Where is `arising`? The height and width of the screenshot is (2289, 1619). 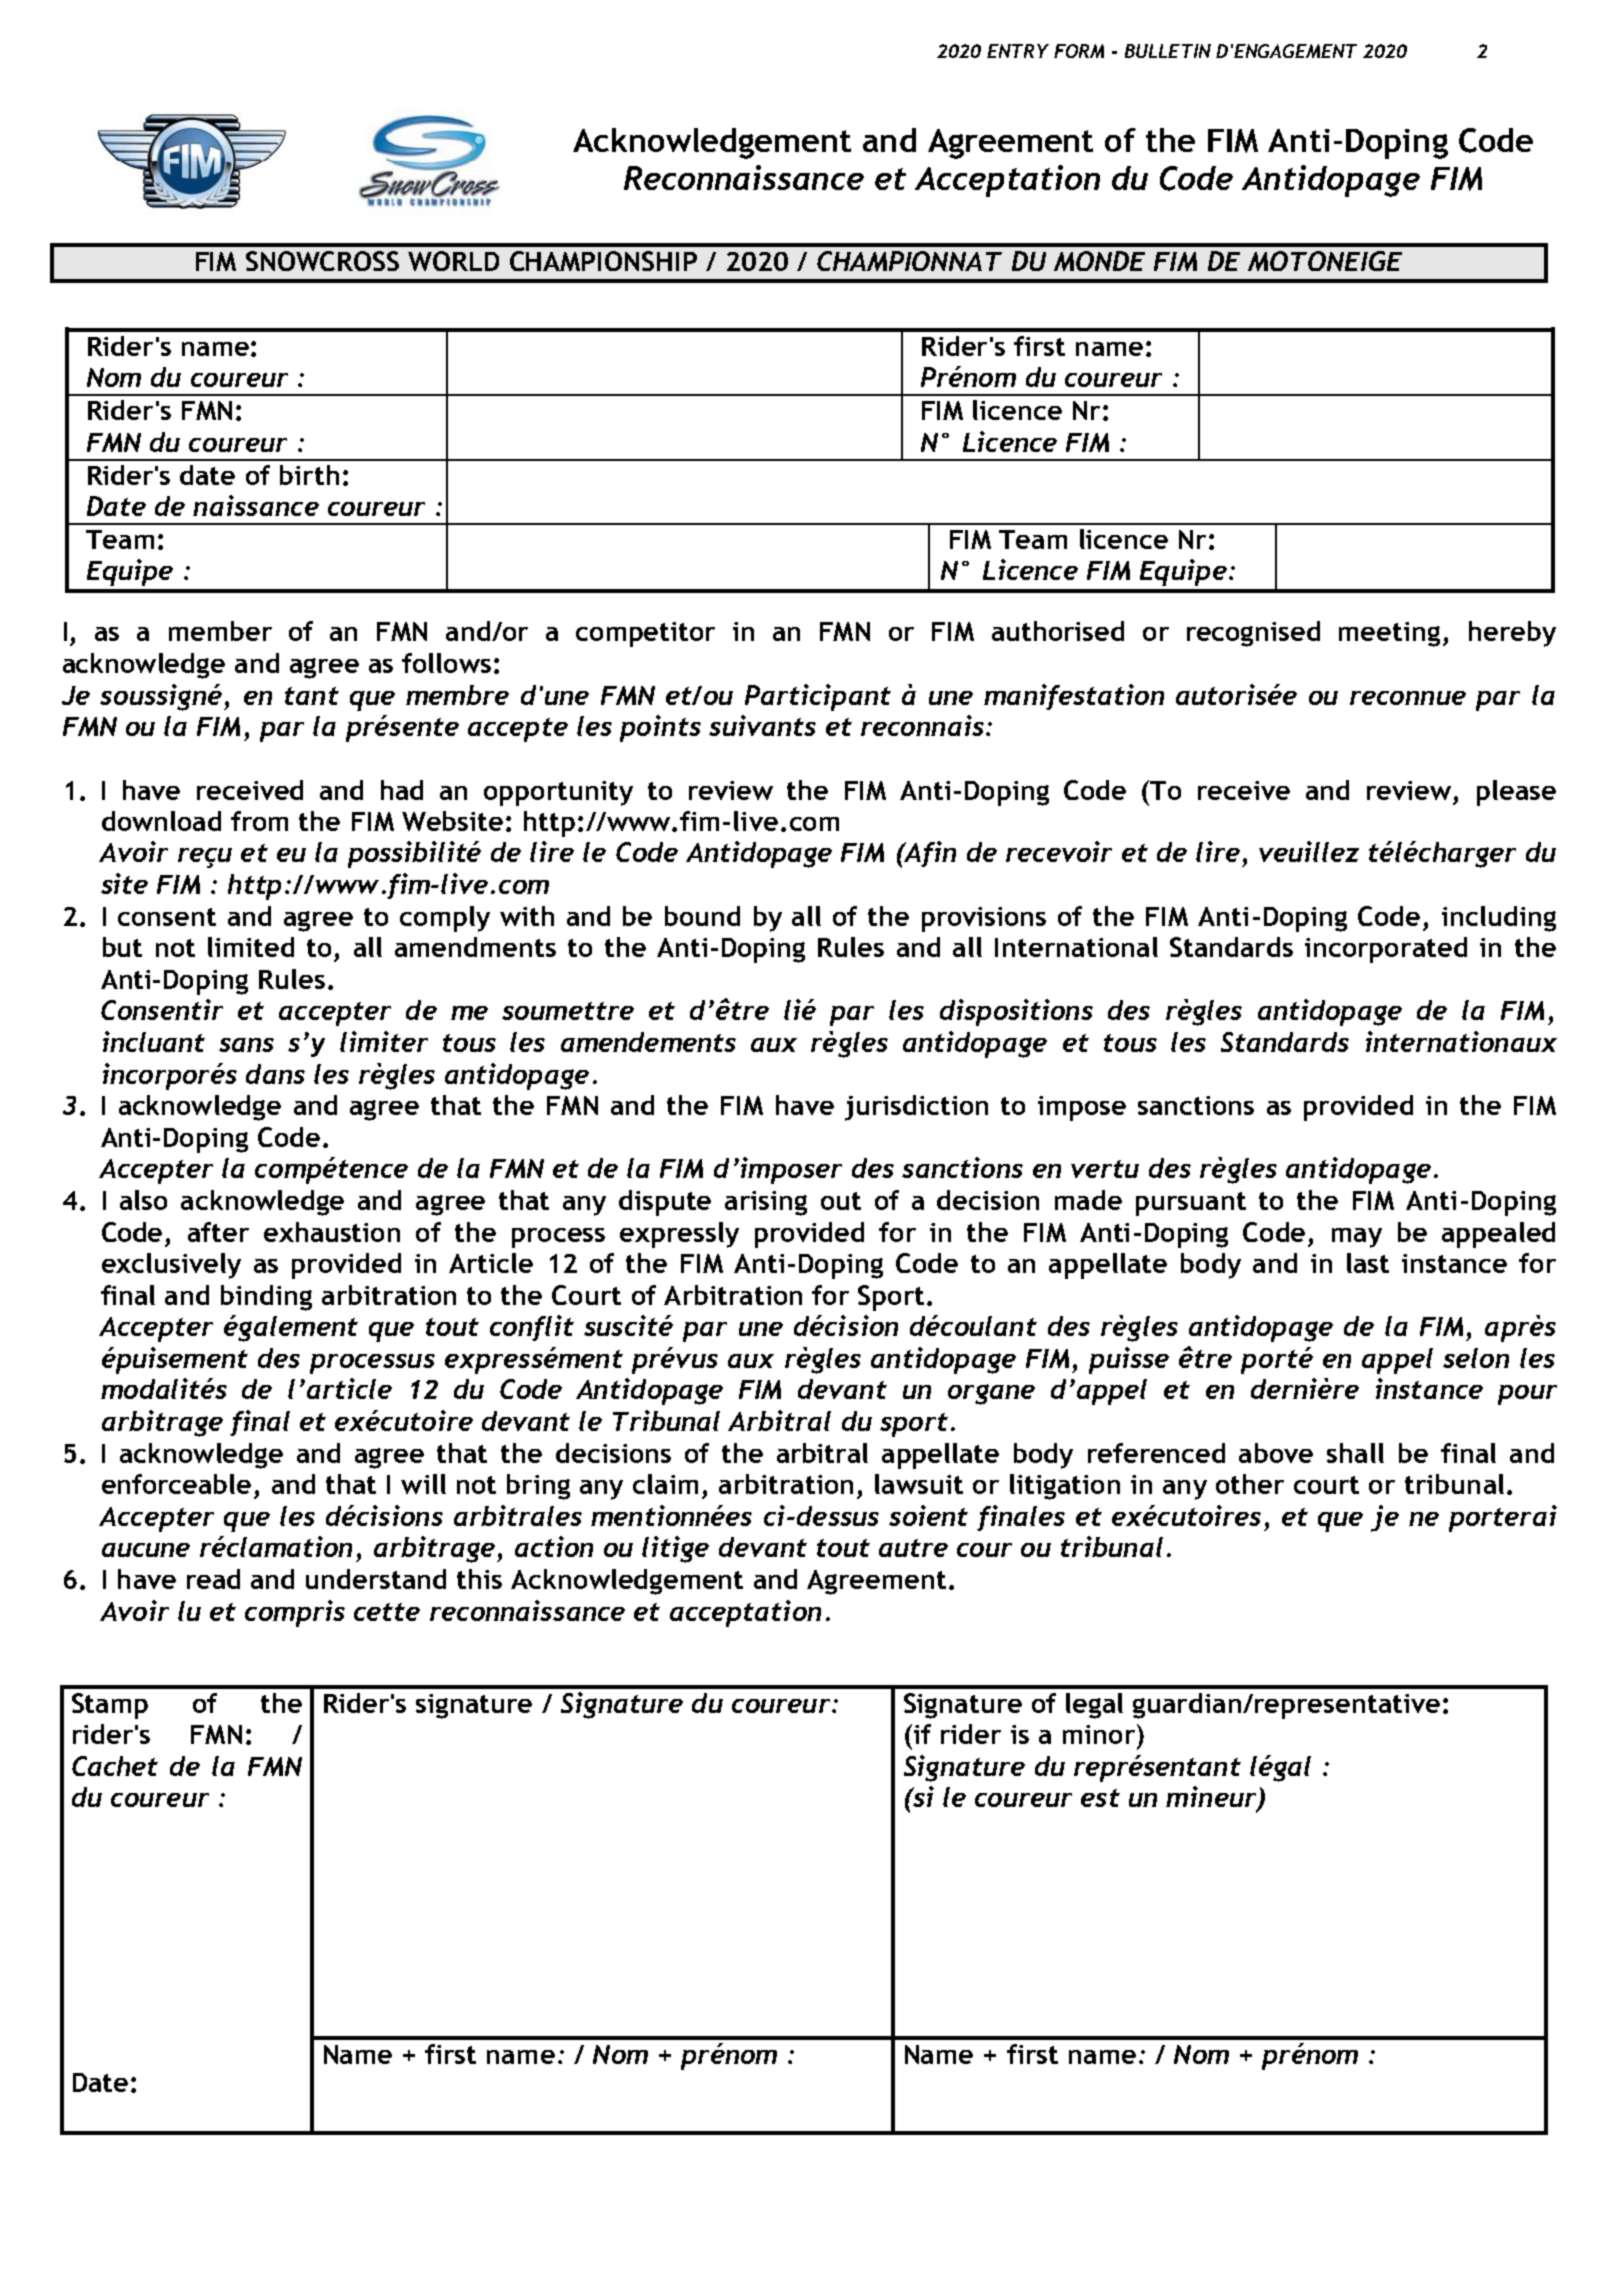
arising is located at coordinates (766, 1203).
